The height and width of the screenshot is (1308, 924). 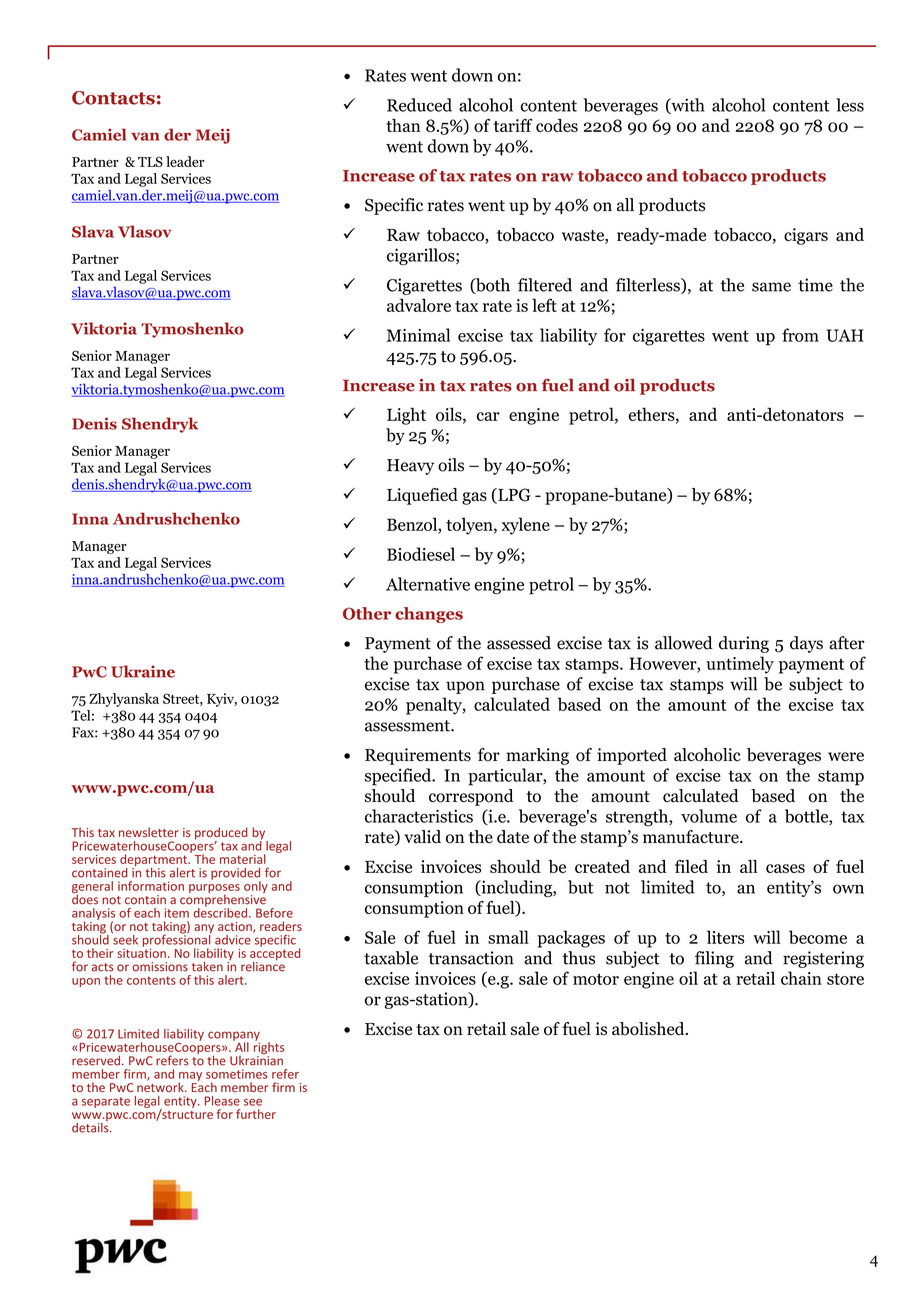 What do you see at coordinates (488, 416) in the screenshot?
I see `car` at bounding box center [488, 416].
